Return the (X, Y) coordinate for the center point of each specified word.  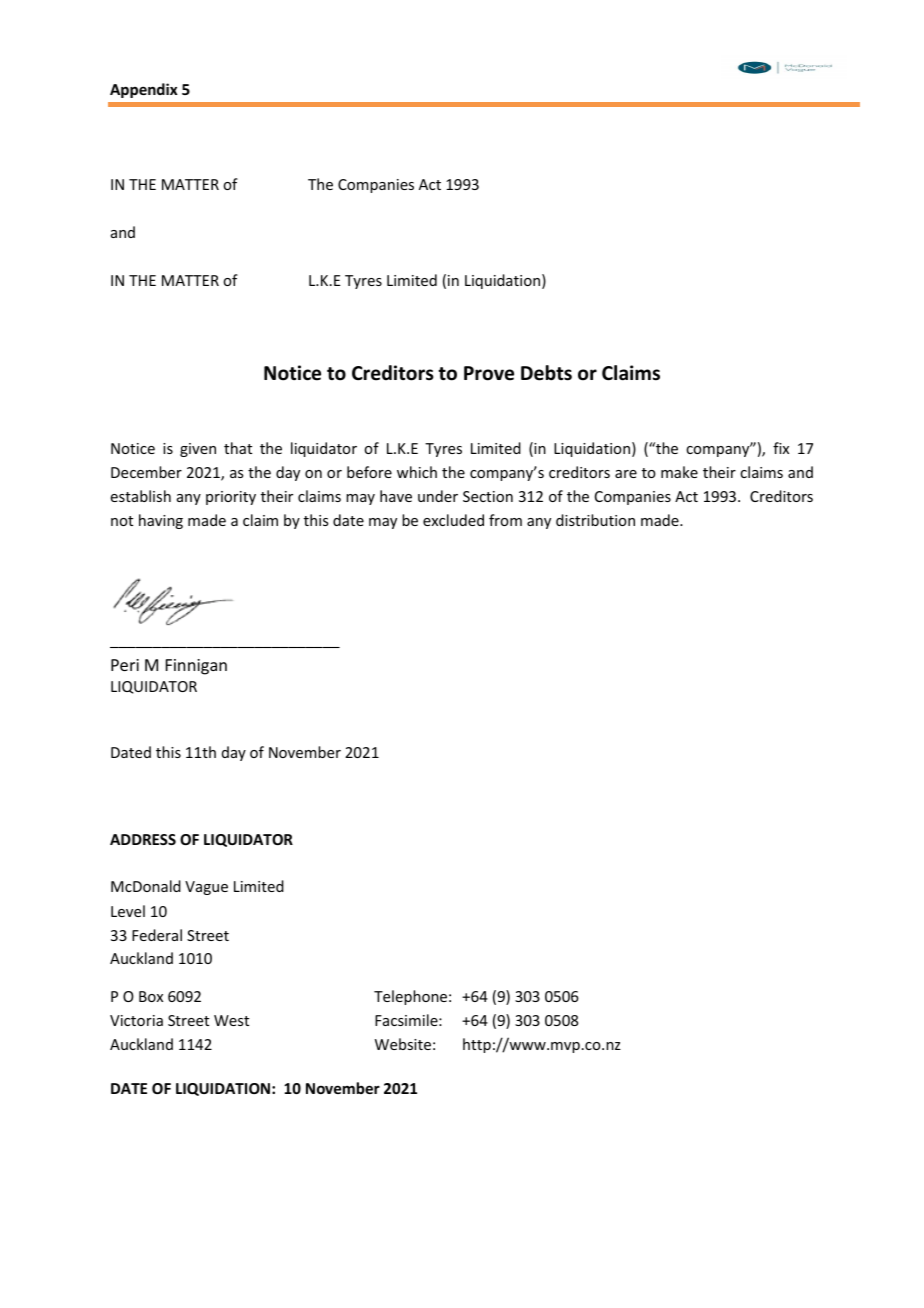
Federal (157, 935)
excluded (453, 520)
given (198, 450)
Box (151, 996)
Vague (206, 888)
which (417, 472)
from (505, 520)
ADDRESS (143, 839)
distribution (595, 520)
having (161, 521)
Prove (489, 373)
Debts (546, 373)
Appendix (144, 90)
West (231, 1020)
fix (781, 448)
